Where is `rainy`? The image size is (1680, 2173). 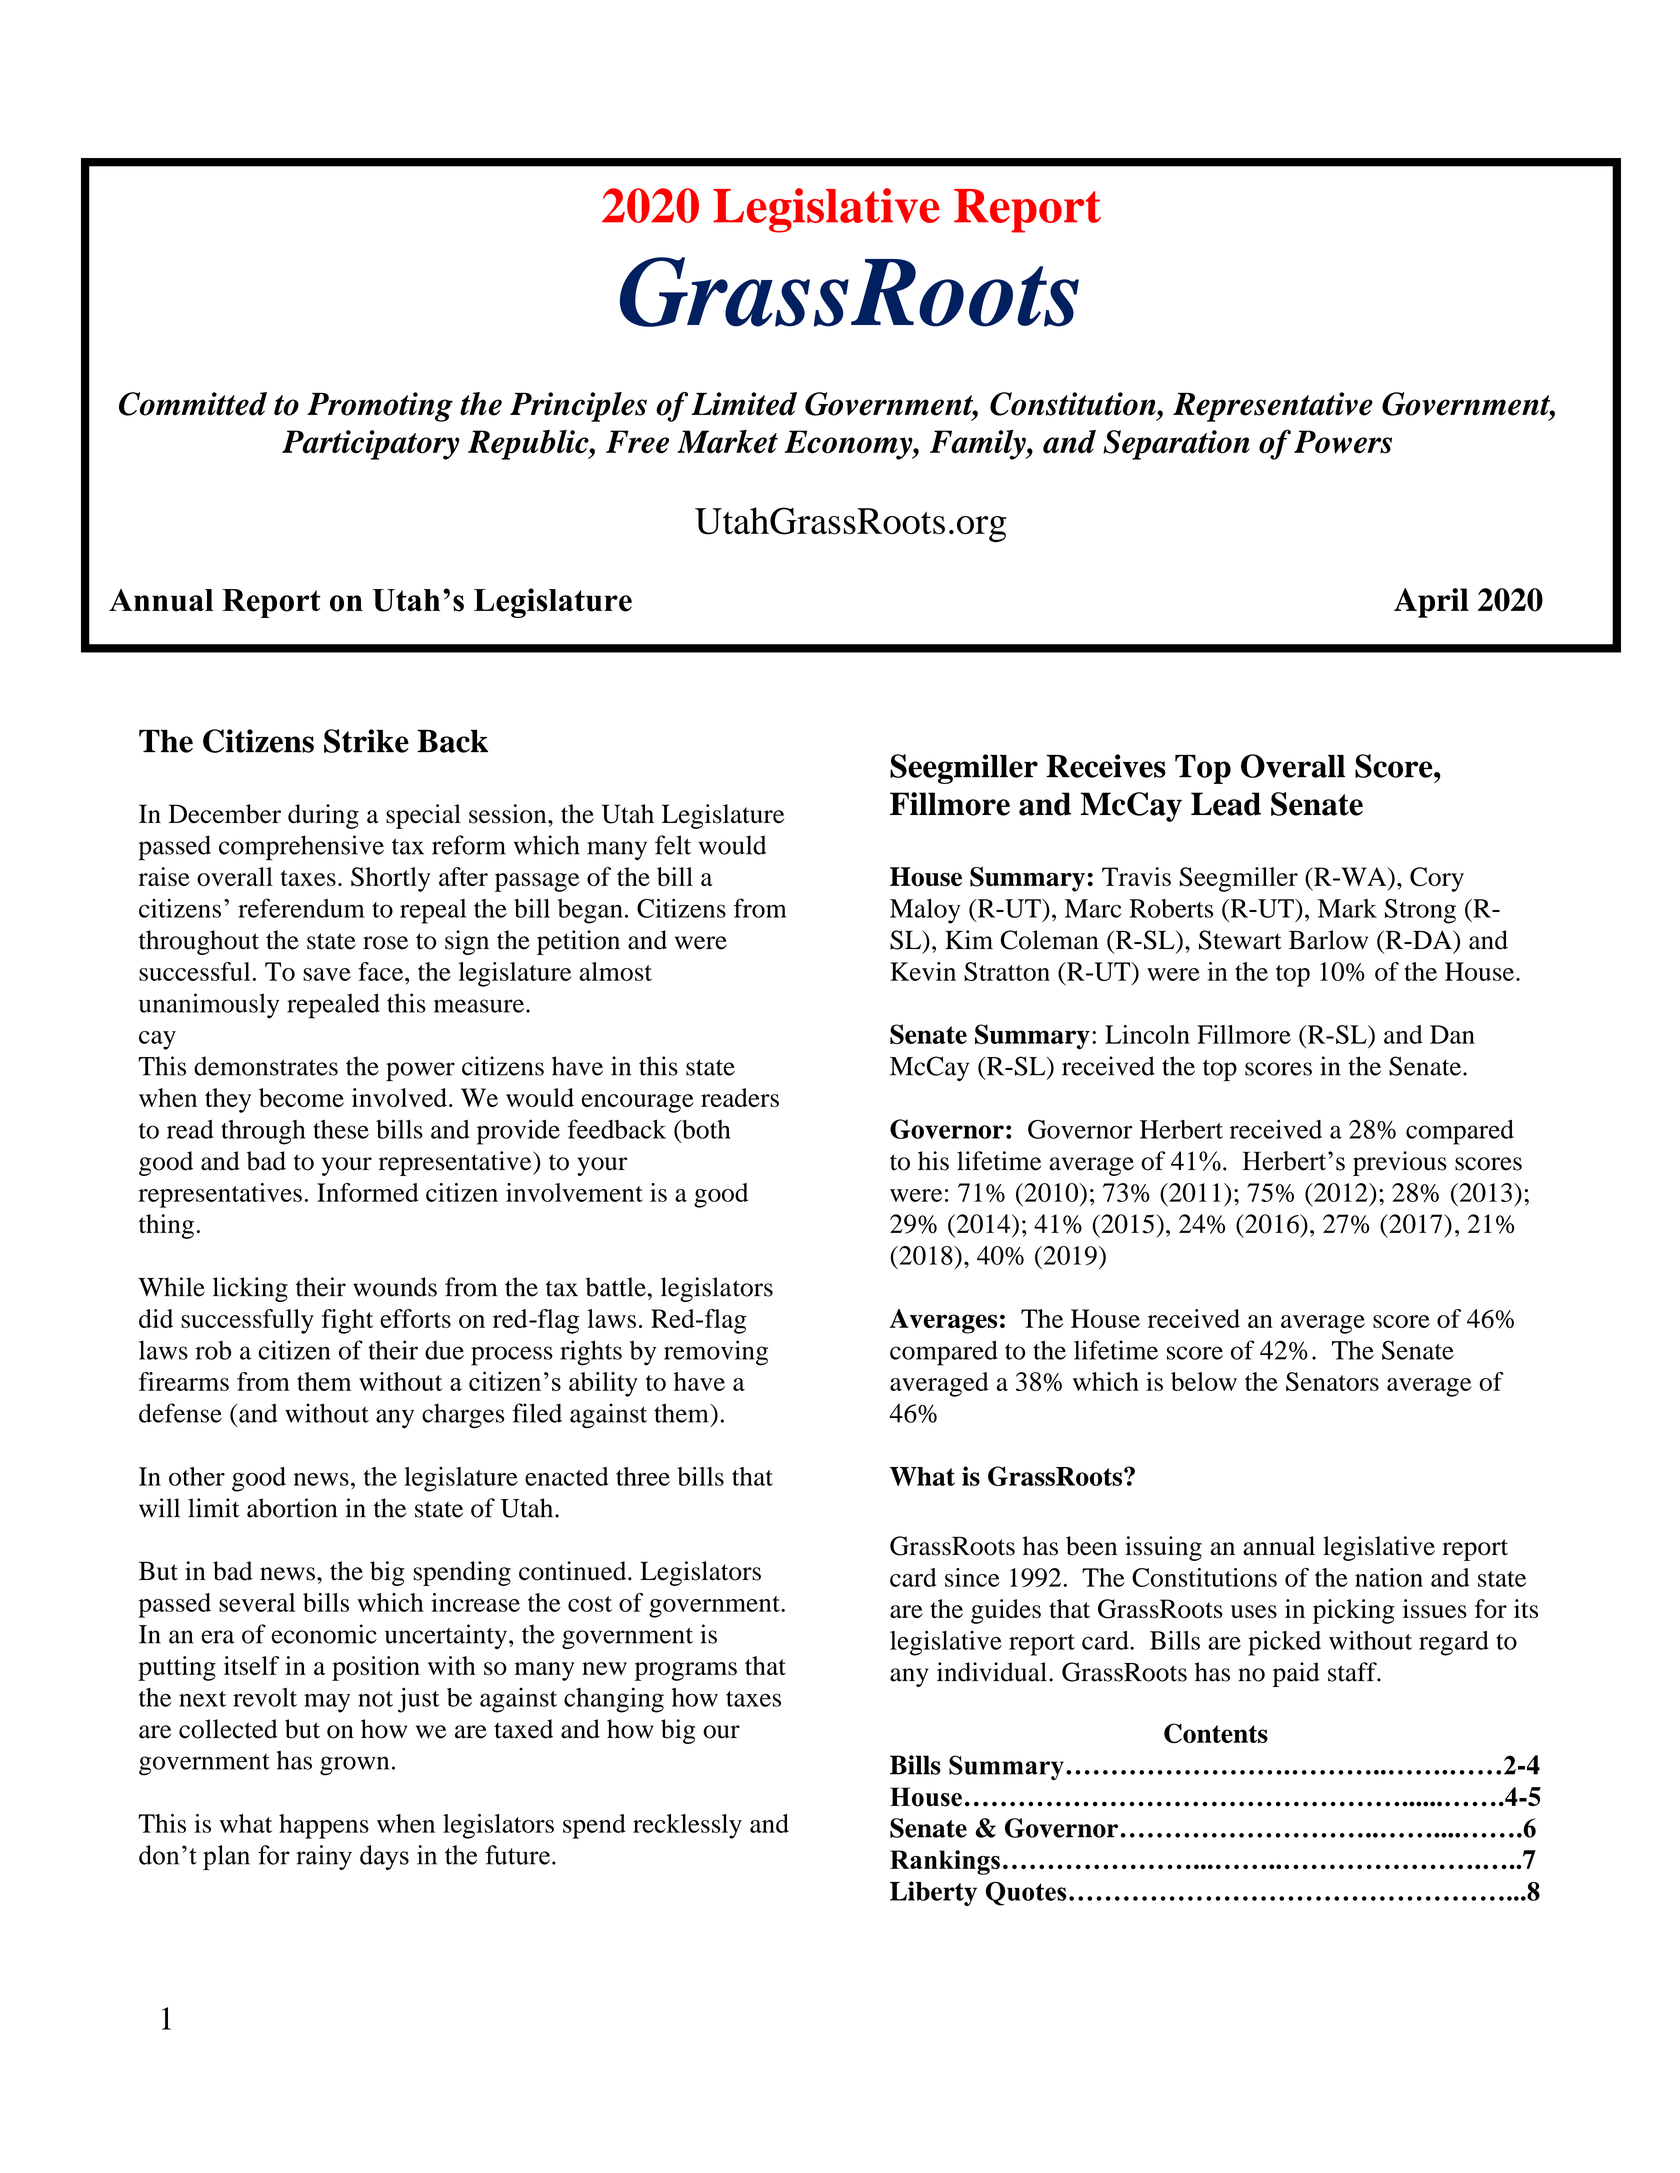 rainy is located at coordinates (324, 1857).
